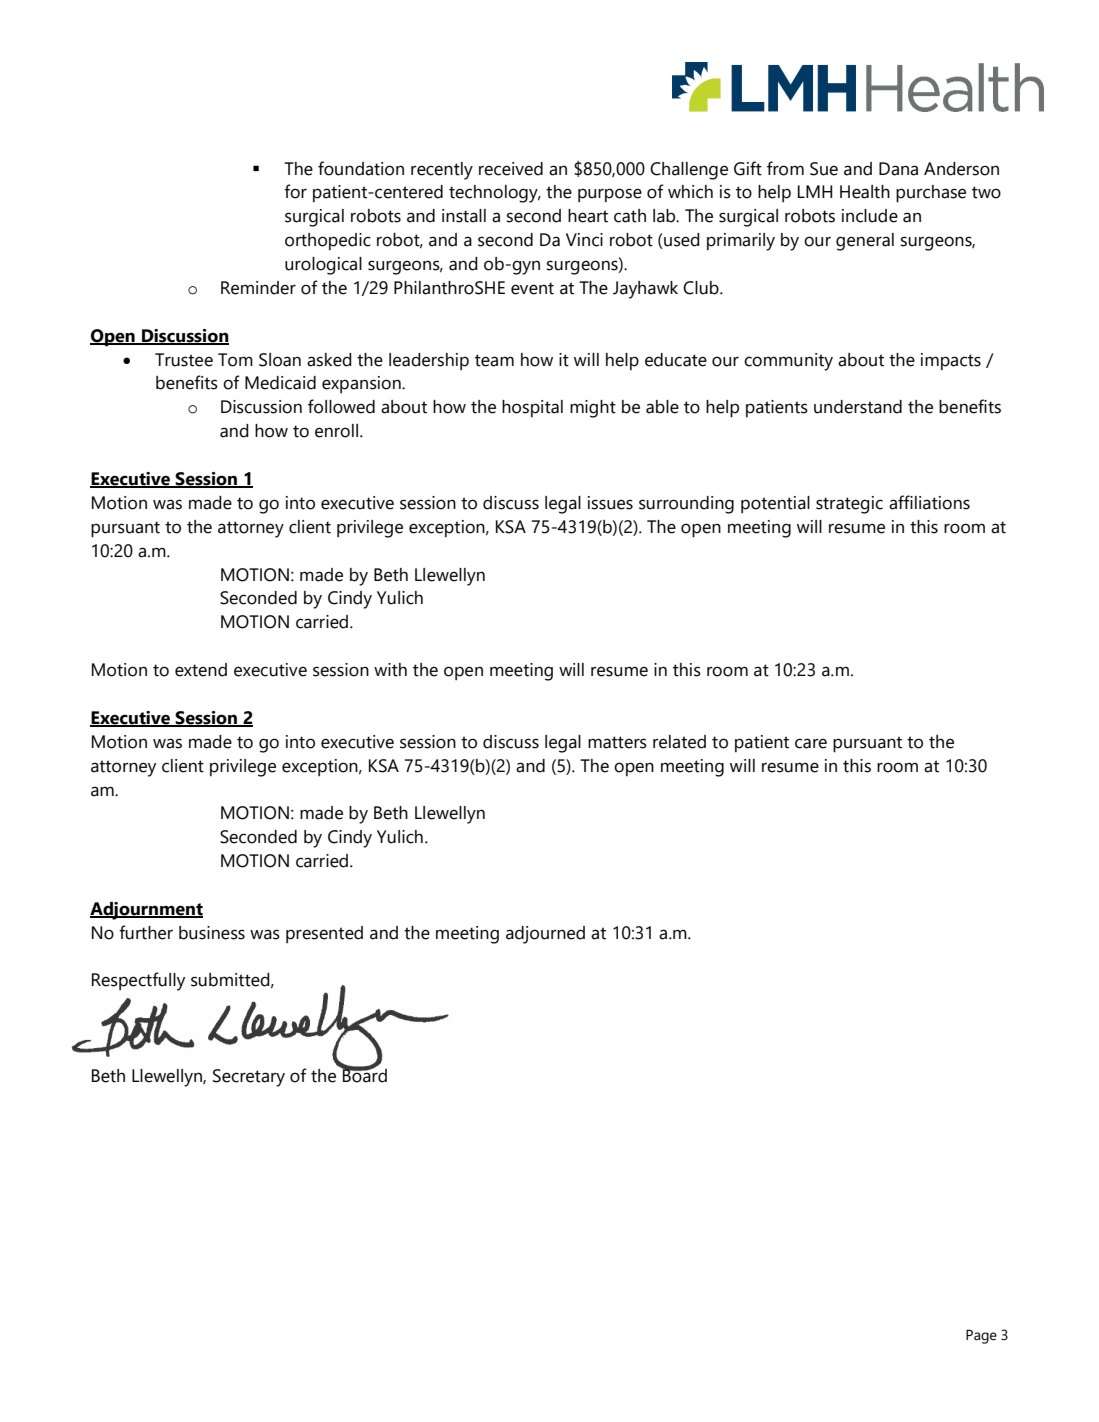 This screenshot has height=1422, width=1099. What do you see at coordinates (212, 933) in the screenshot?
I see `business` at bounding box center [212, 933].
